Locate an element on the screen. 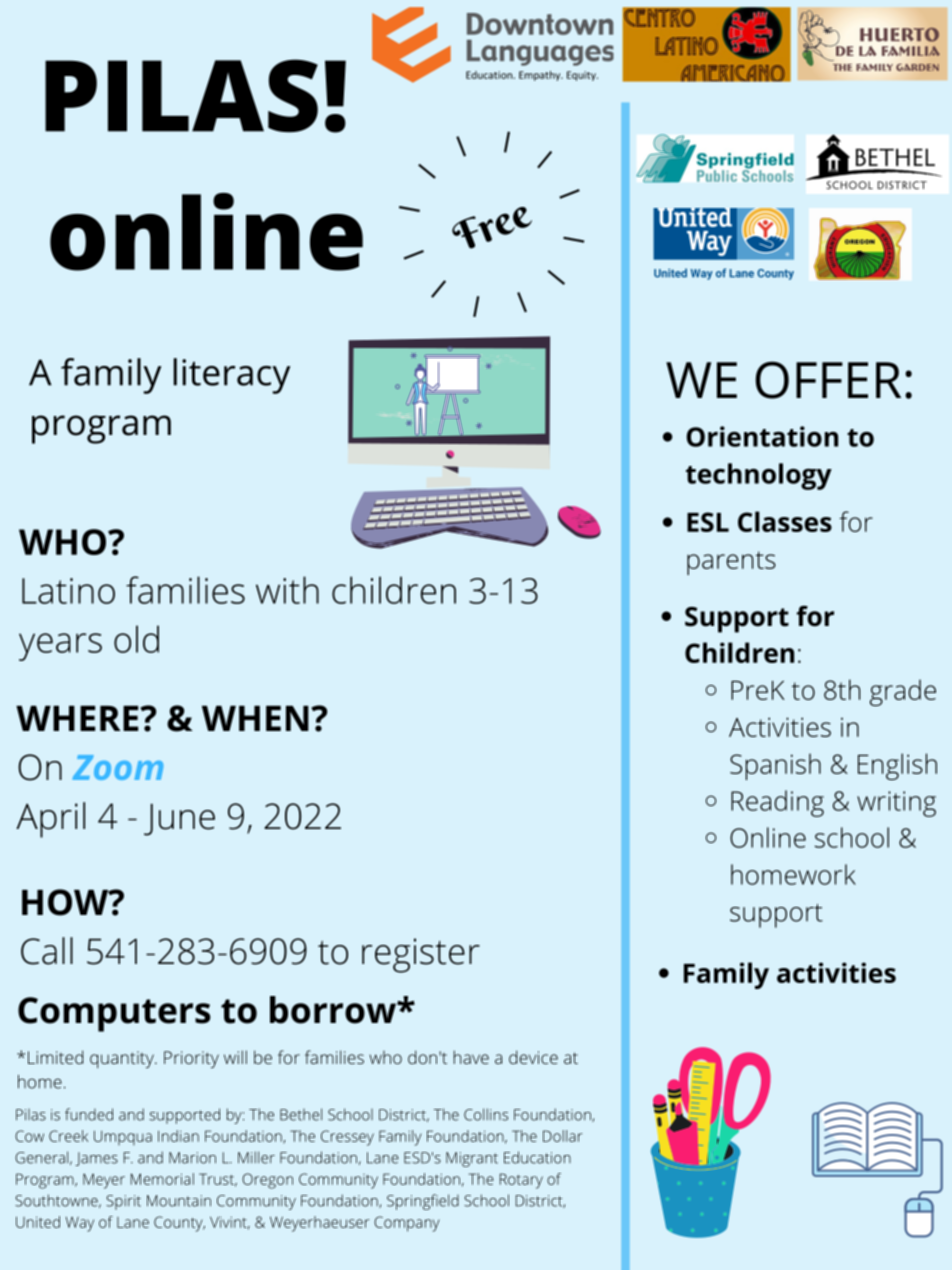 Image resolution: width=952 pixels, height=1270 pixels. literacy is located at coordinates (232, 376).
